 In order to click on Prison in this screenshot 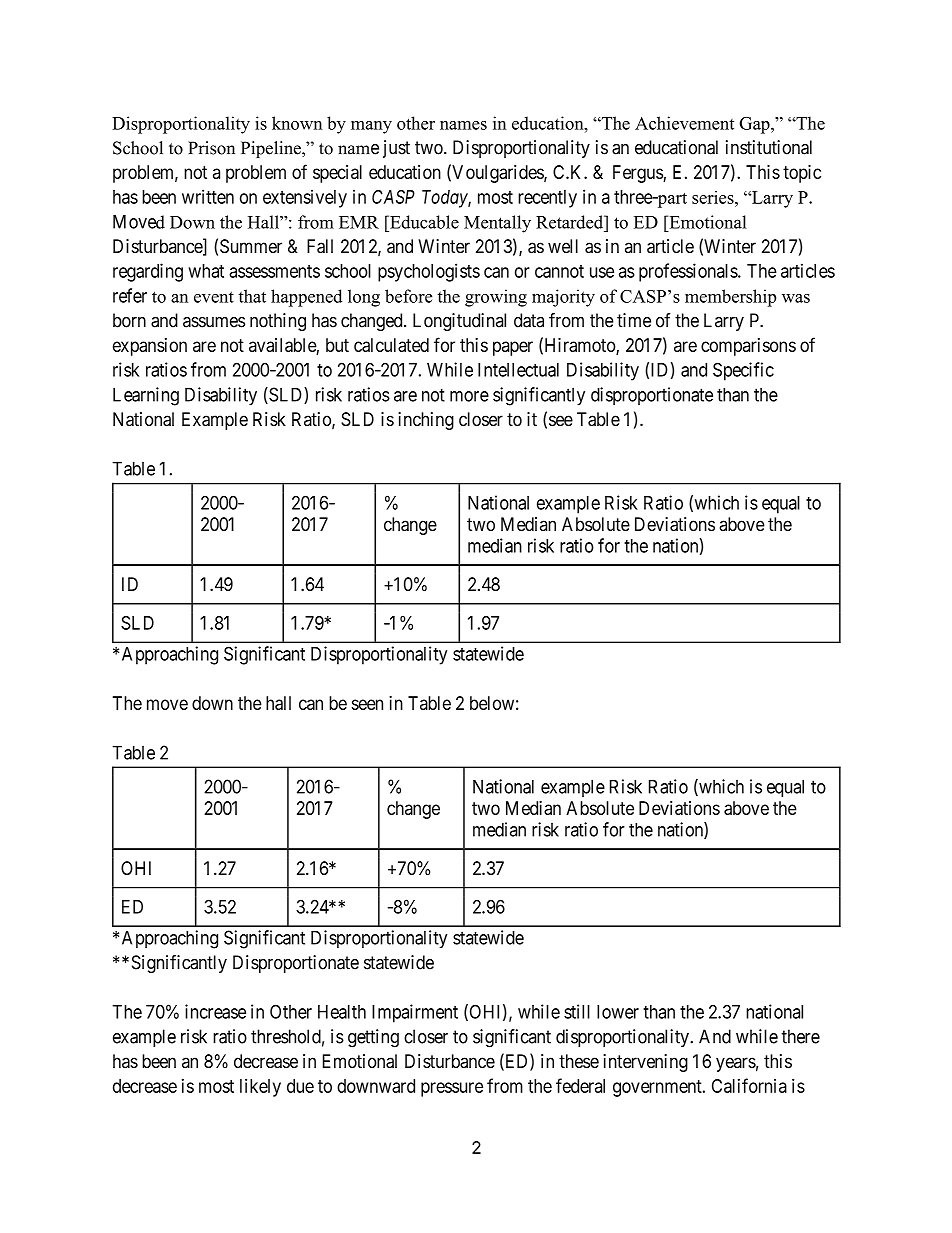, I will do `click(211, 148)`.
